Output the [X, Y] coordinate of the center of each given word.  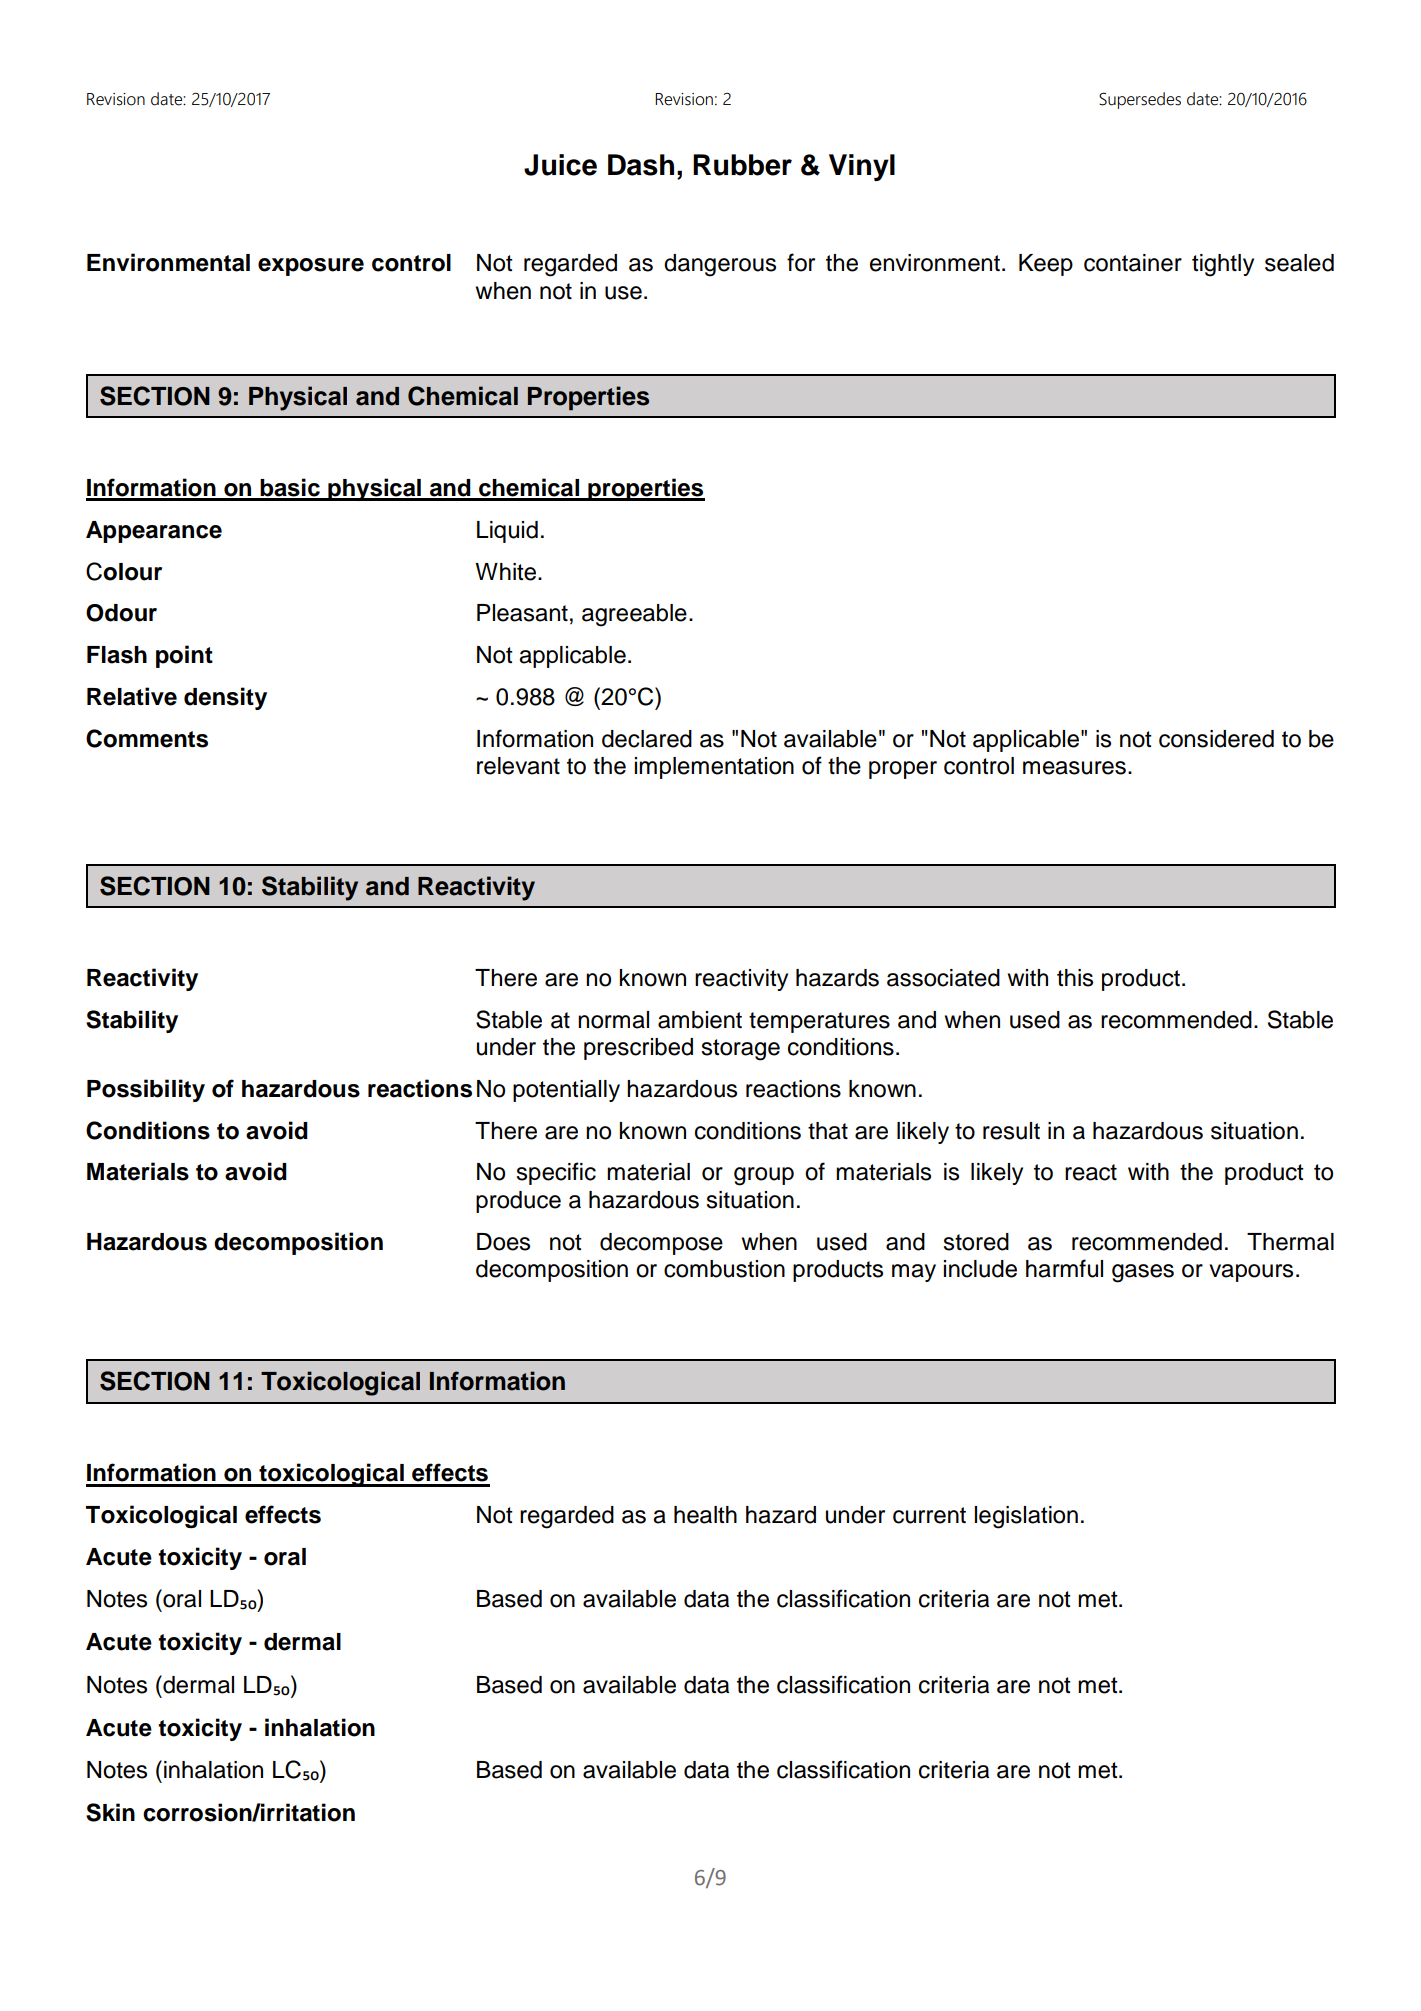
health [705, 1515]
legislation [1026, 1517]
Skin [110, 1812]
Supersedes [1140, 100]
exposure [311, 267]
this [1075, 978]
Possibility [146, 1090]
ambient [700, 1020]
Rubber [742, 165]
